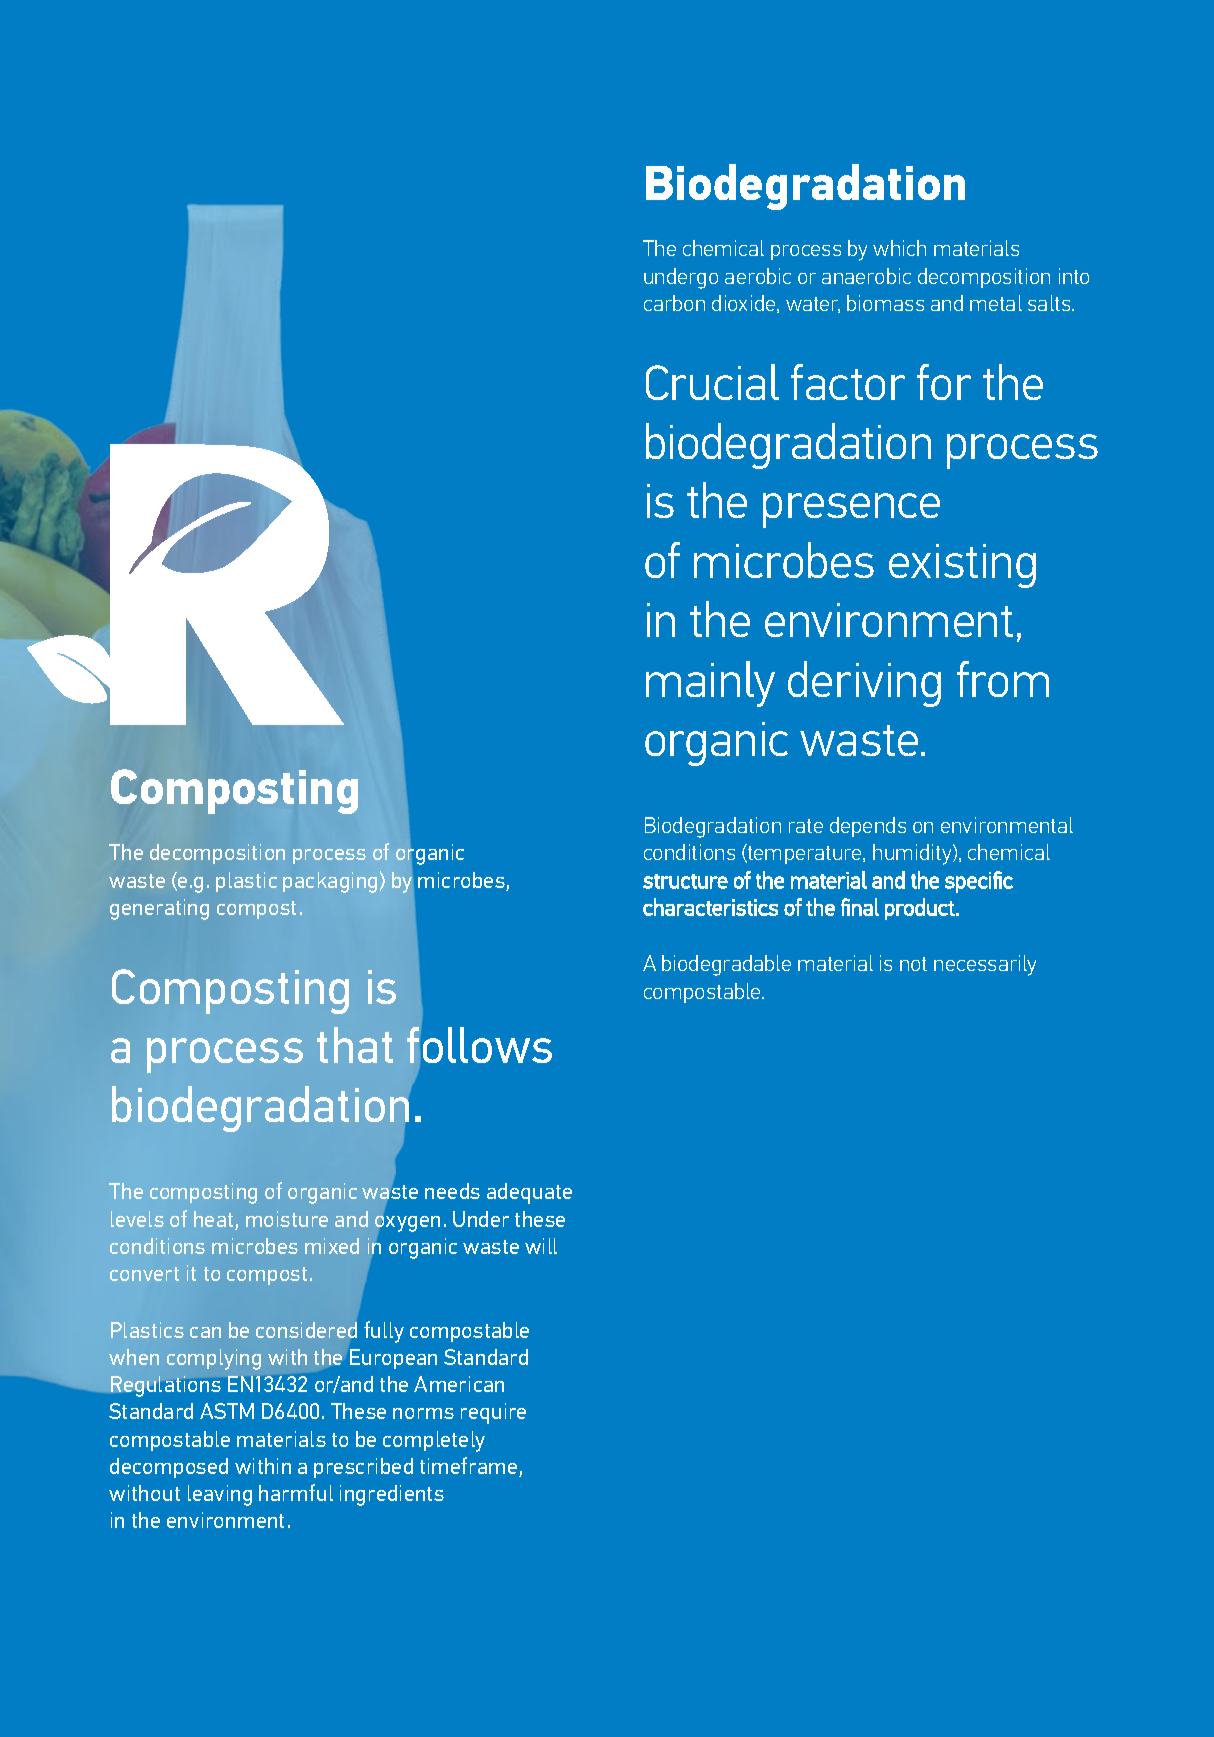 This page has height=1737, width=1214. What do you see at coordinates (1003, 679) in the page?
I see `from` at bounding box center [1003, 679].
